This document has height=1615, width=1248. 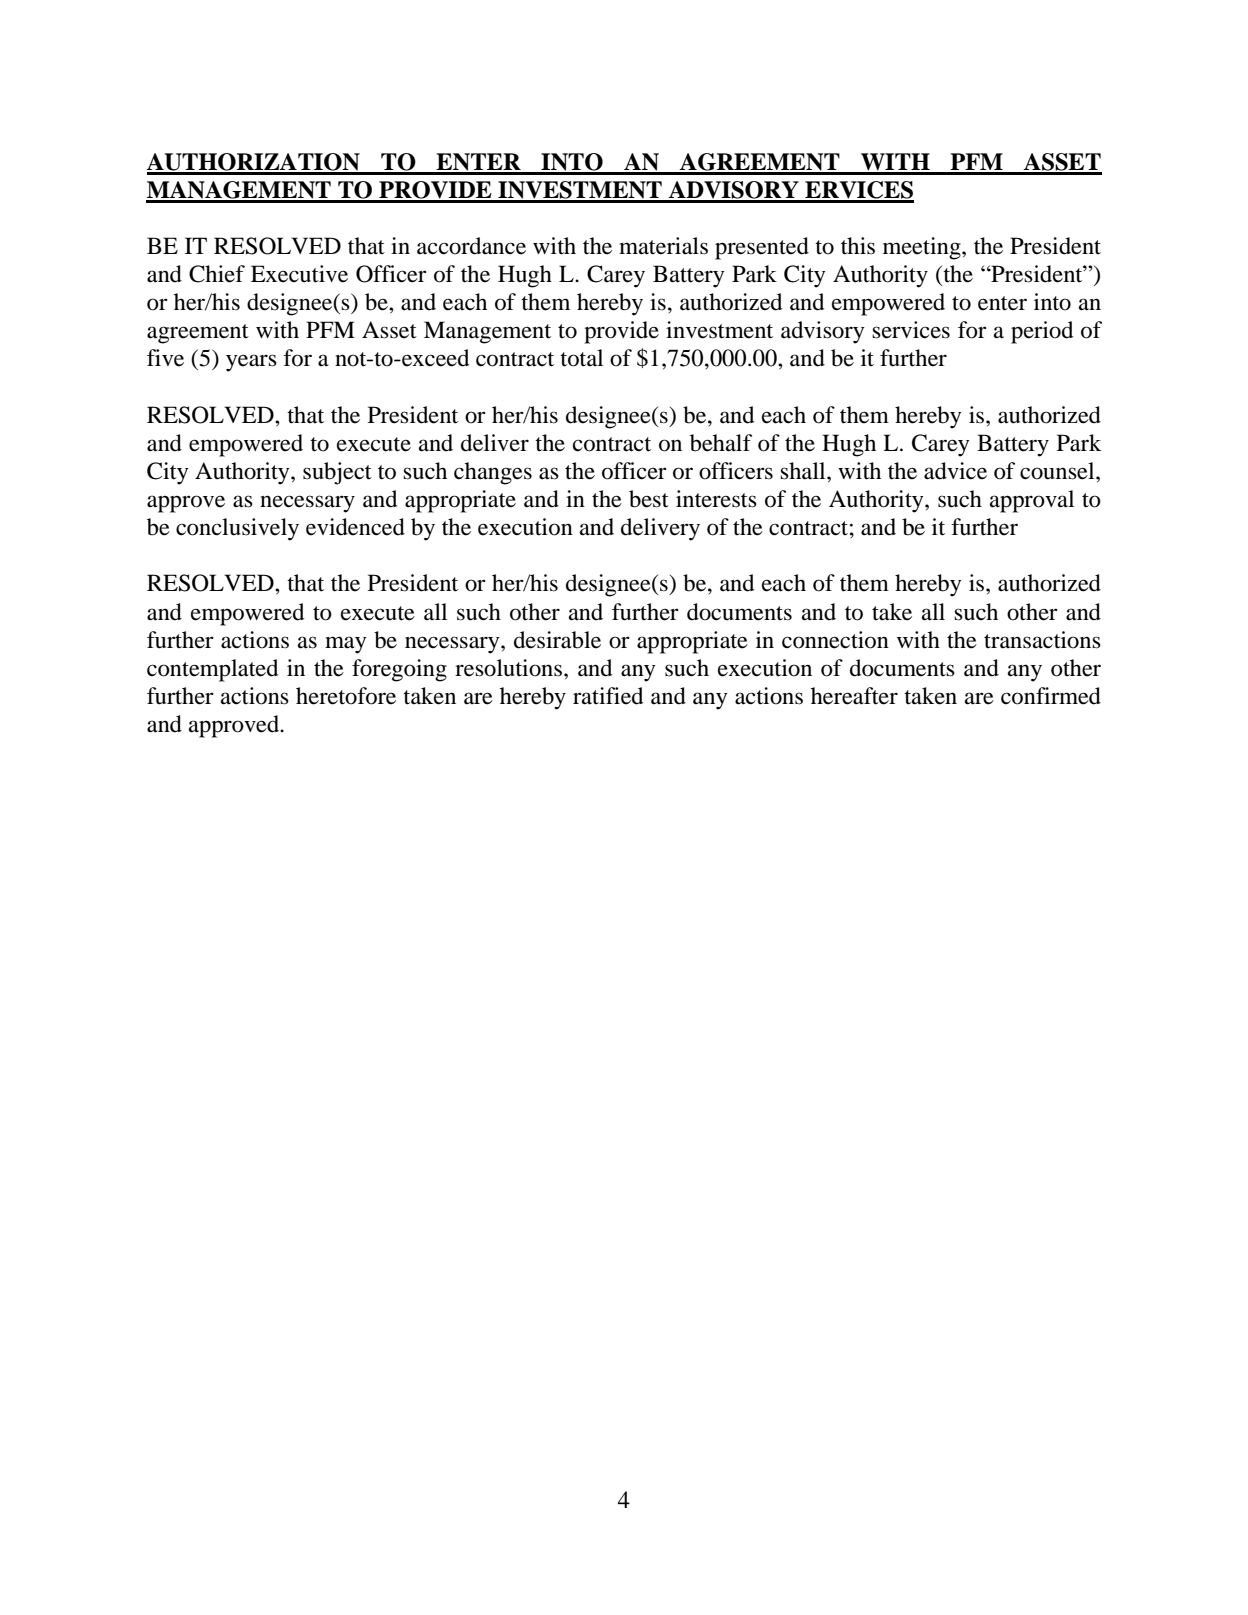 What do you see at coordinates (649, 499) in the document?
I see `best` at bounding box center [649, 499].
